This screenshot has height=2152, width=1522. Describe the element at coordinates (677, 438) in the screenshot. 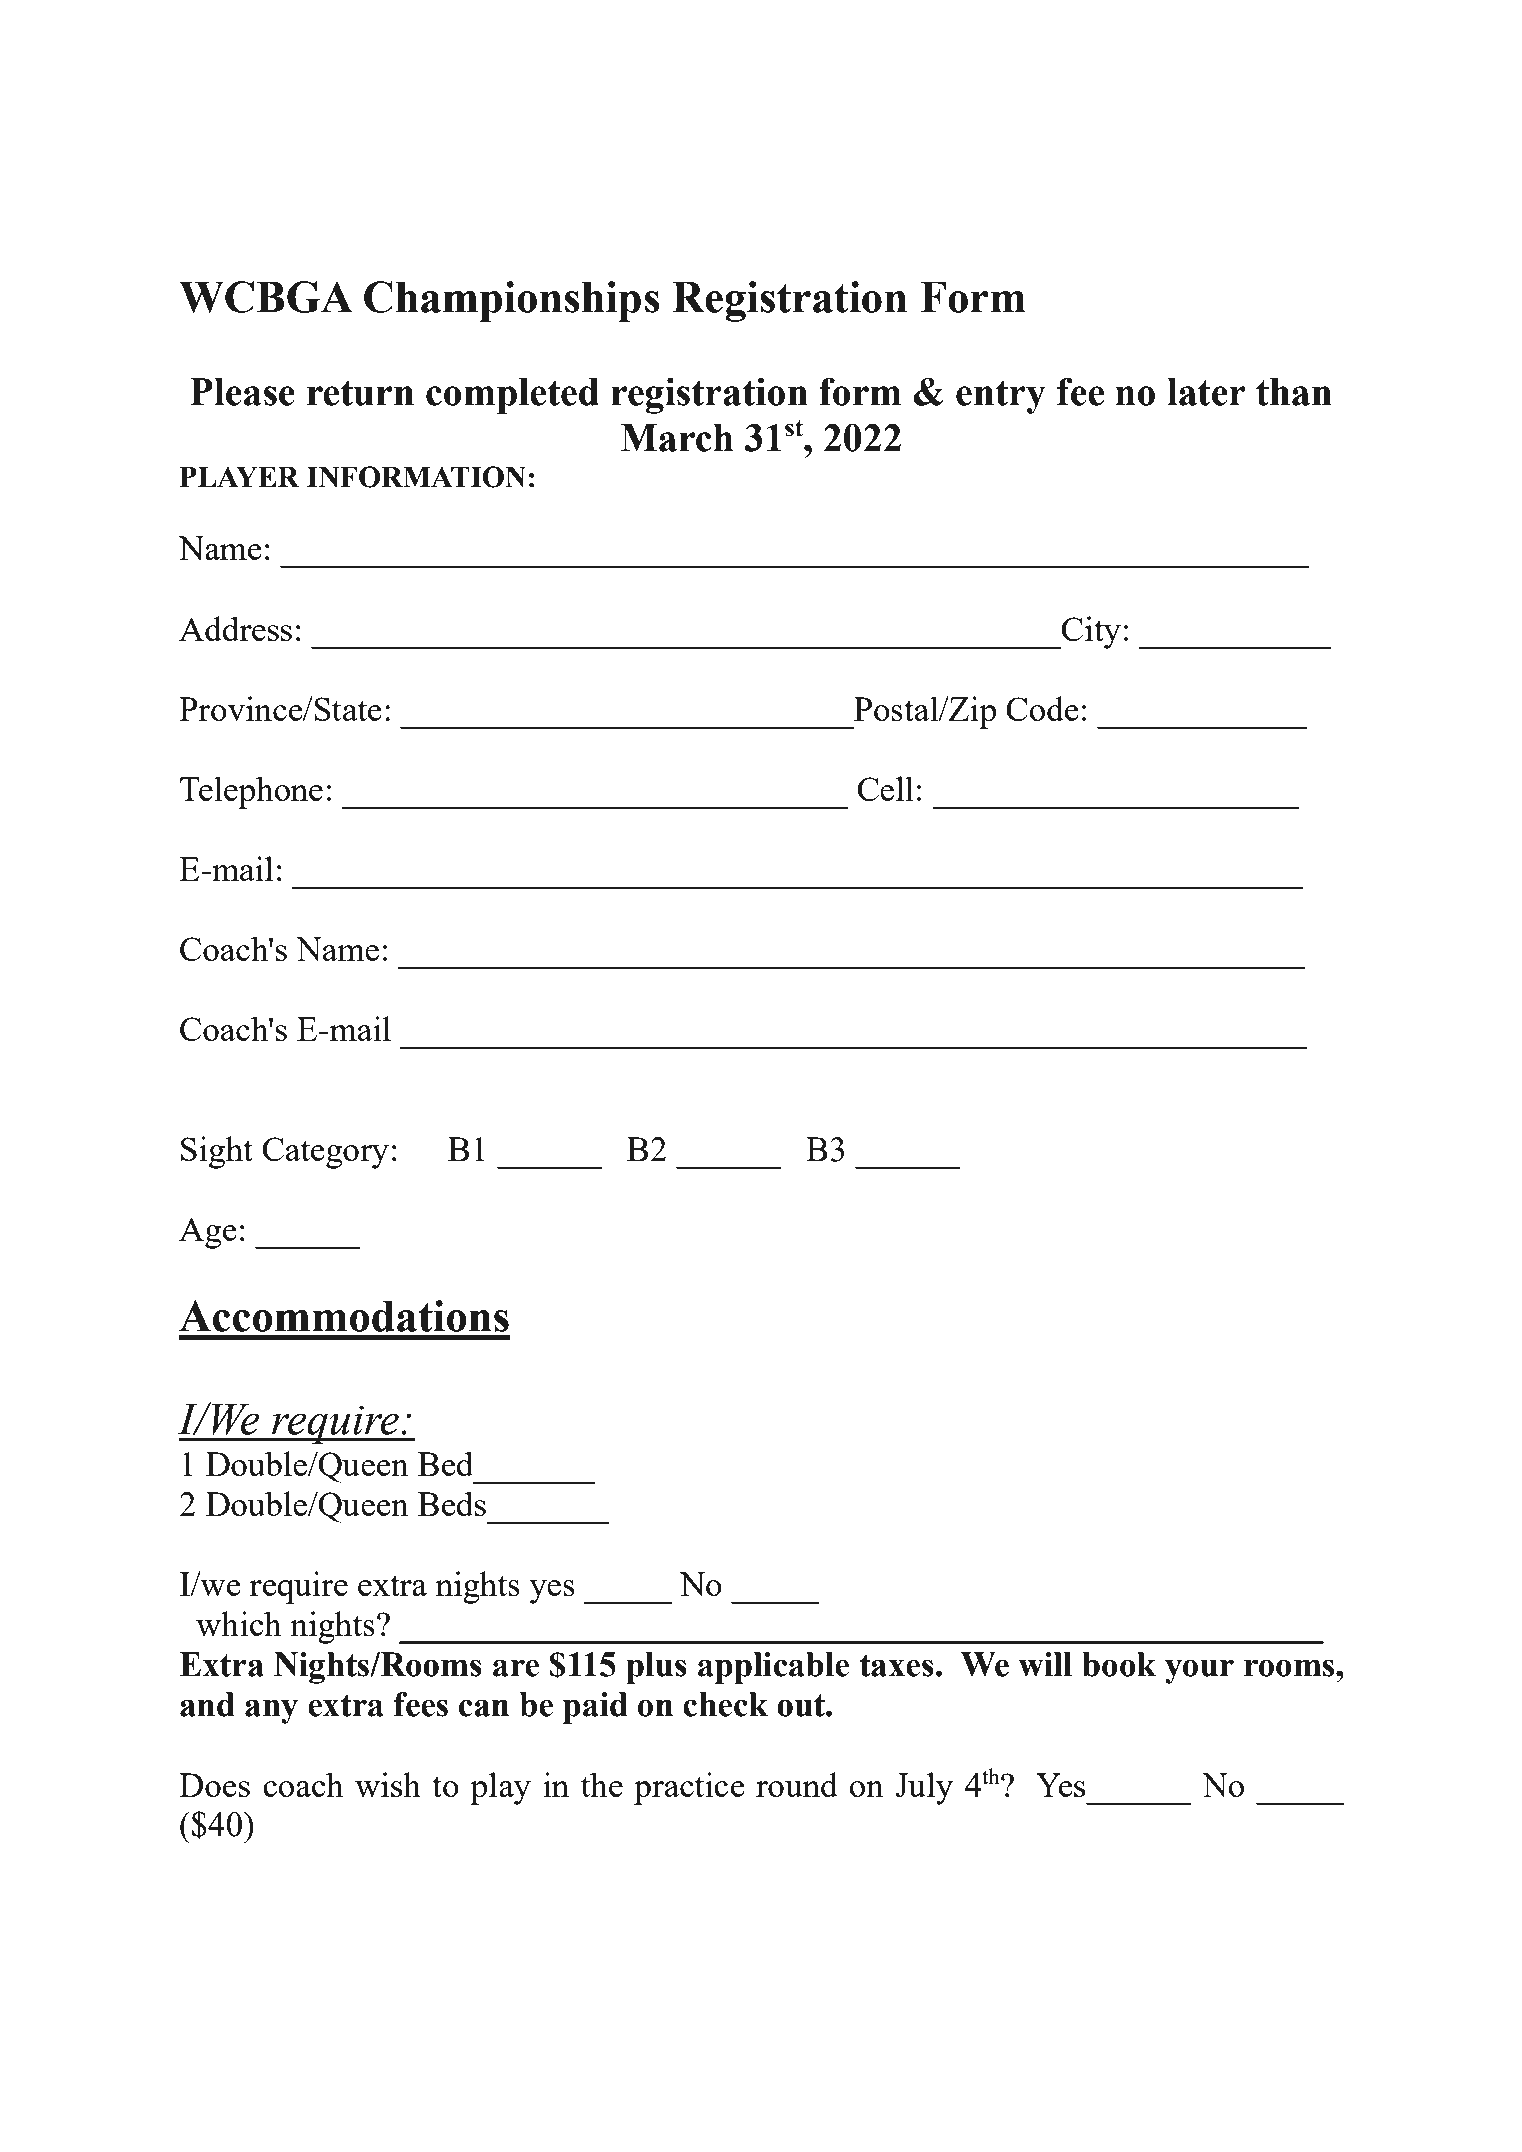

I see `March` at that location.
